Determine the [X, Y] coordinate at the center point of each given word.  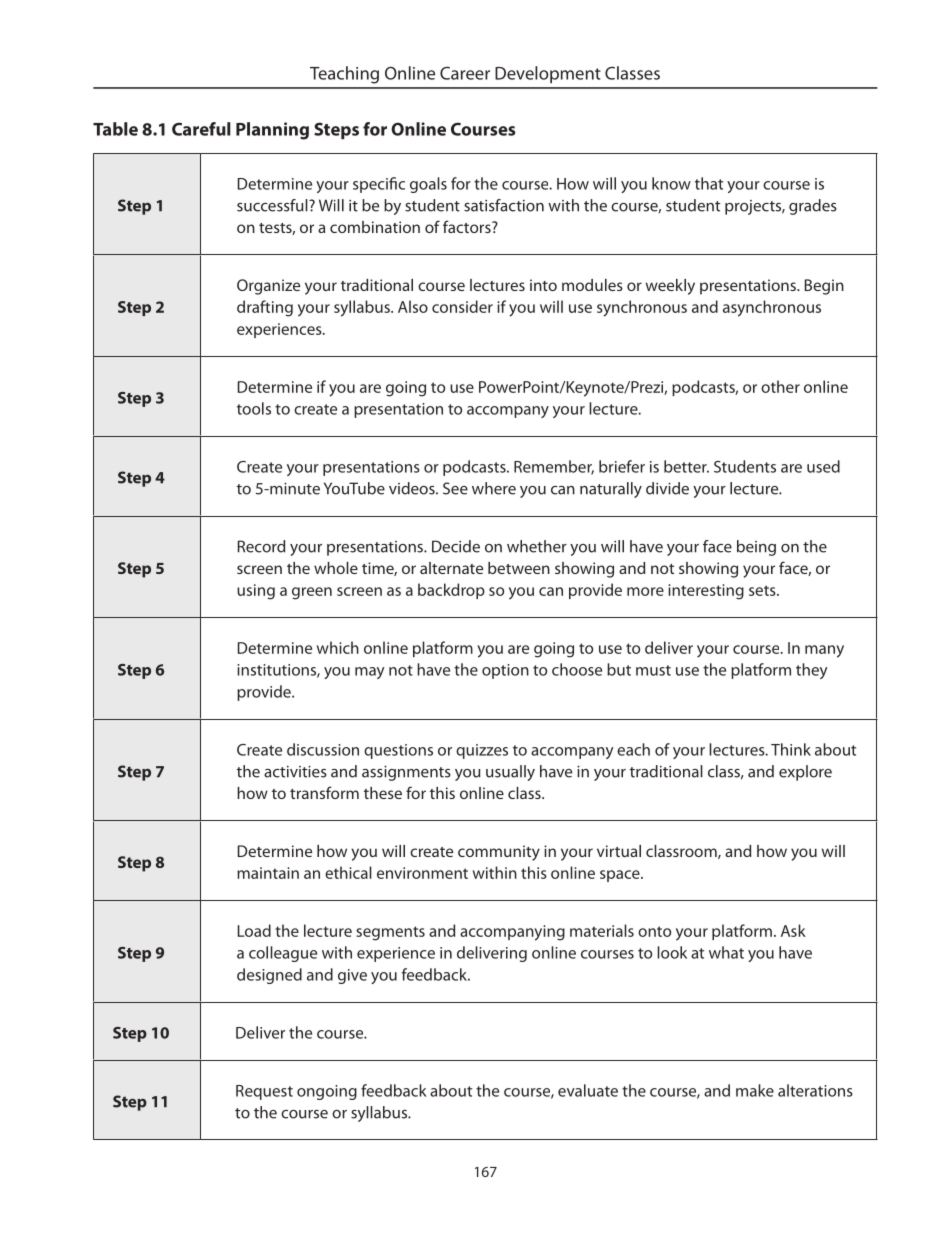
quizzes [482, 751]
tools [254, 408]
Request [264, 1092]
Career [465, 73]
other [780, 386]
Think [791, 749]
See [455, 488]
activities [295, 772]
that [709, 183]
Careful [201, 129]
